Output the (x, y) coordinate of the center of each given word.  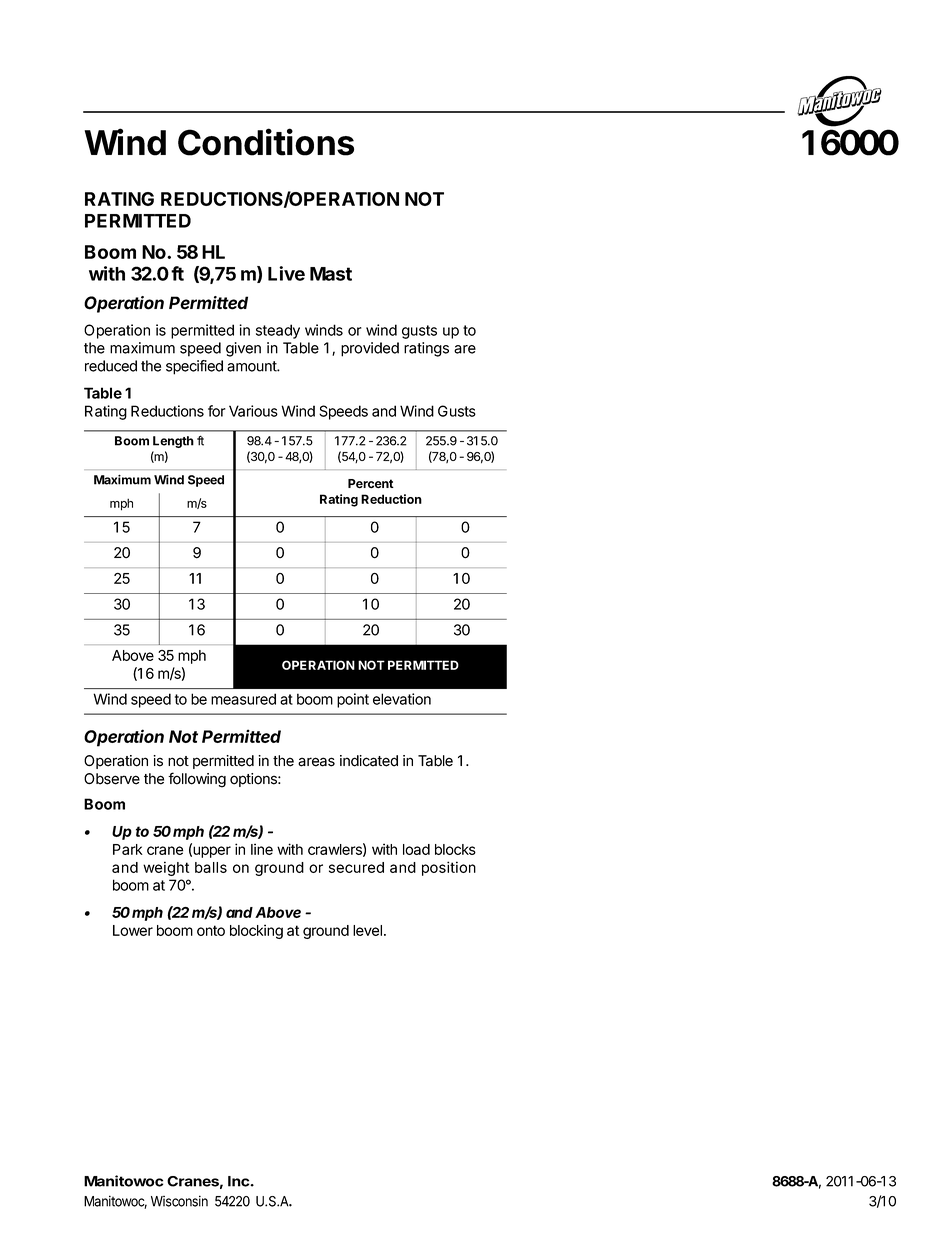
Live (286, 273)
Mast (331, 274)
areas (316, 762)
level (367, 930)
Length (173, 442)
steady (278, 331)
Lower (133, 930)
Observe (112, 779)
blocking (256, 931)
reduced (111, 366)
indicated (369, 761)
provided (370, 349)
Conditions (266, 142)
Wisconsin (179, 1201)
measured (243, 699)
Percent (371, 483)
